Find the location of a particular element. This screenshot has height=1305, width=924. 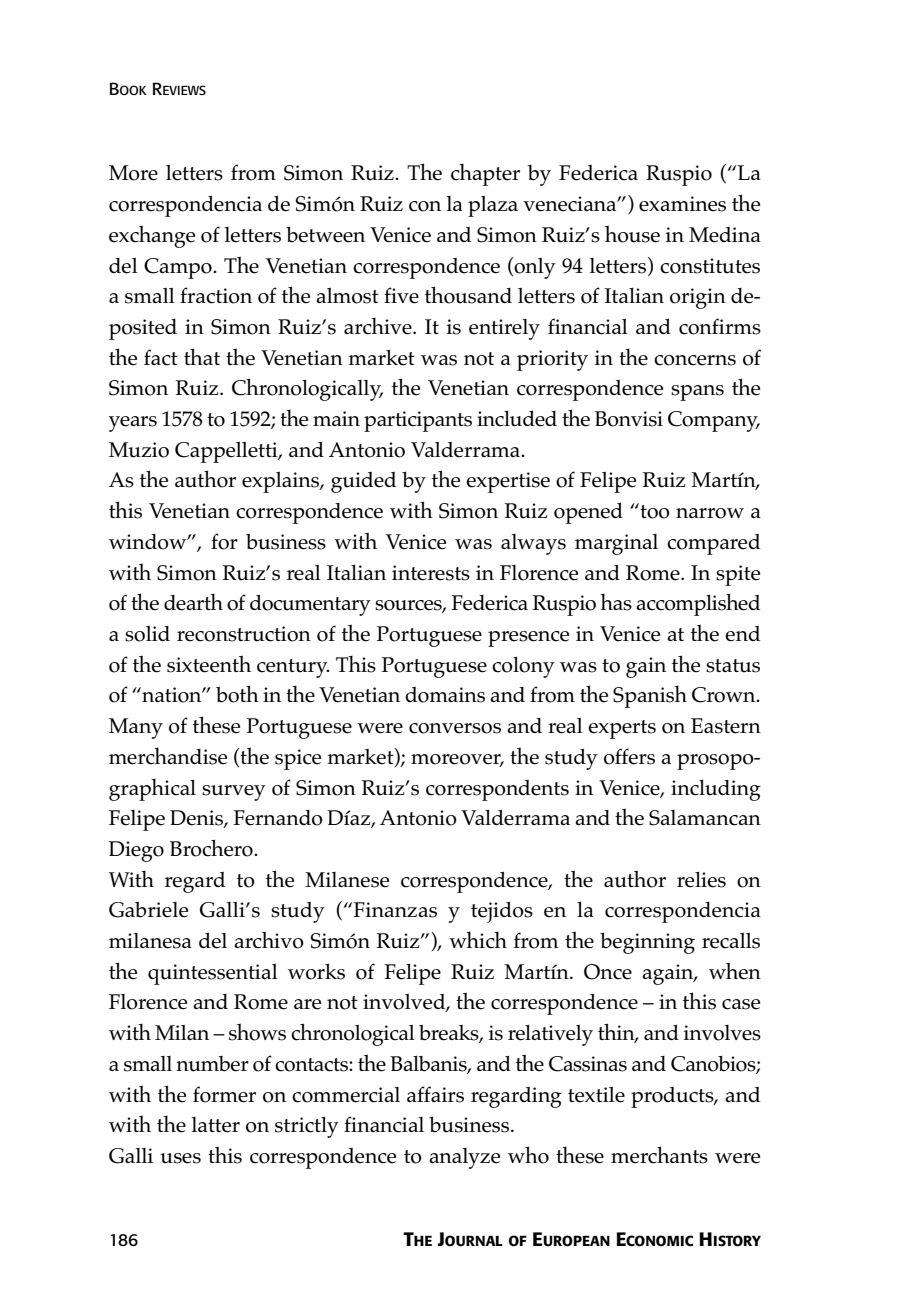

Company is located at coordinates (714, 421).
